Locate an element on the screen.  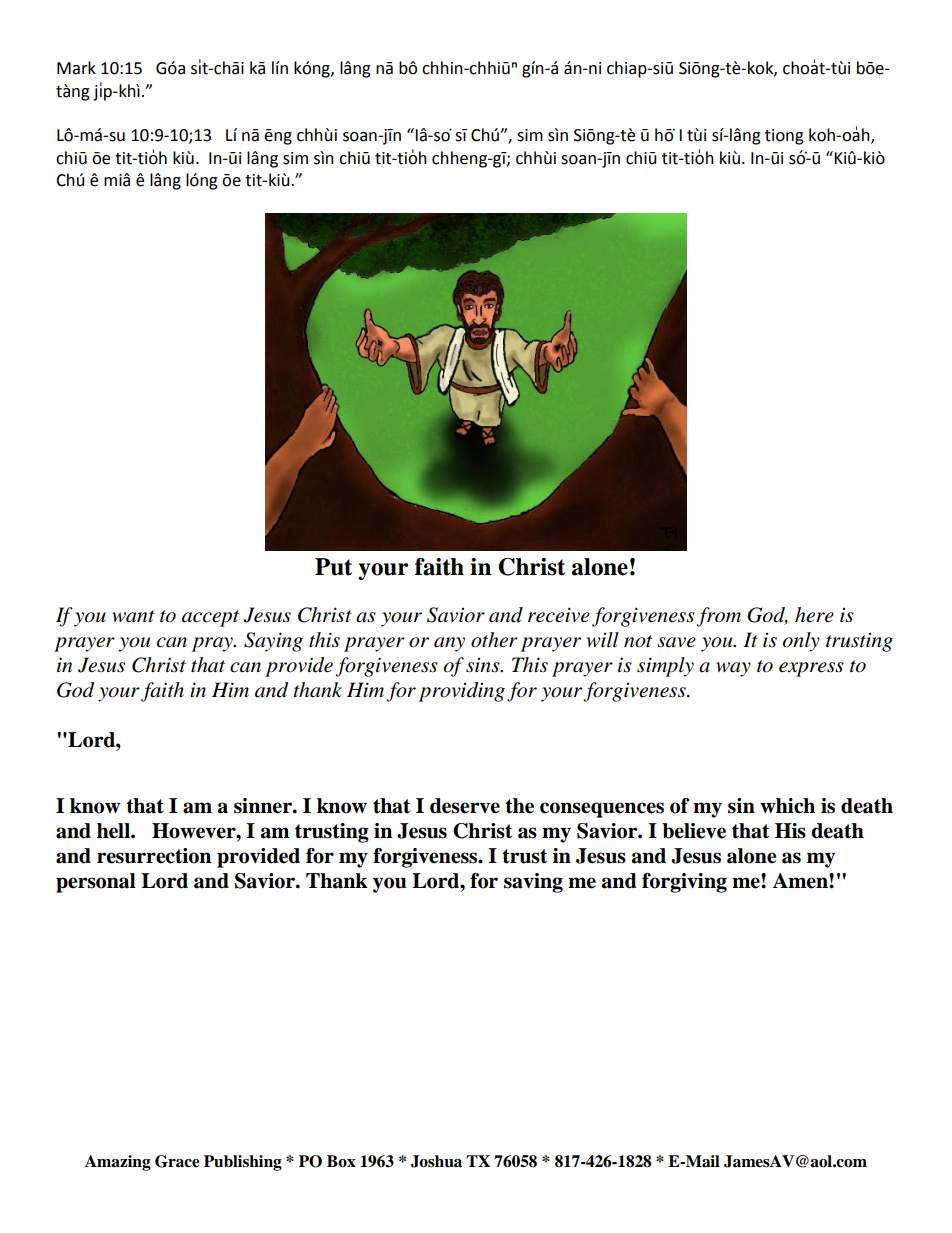
want is located at coordinates (133, 616).
